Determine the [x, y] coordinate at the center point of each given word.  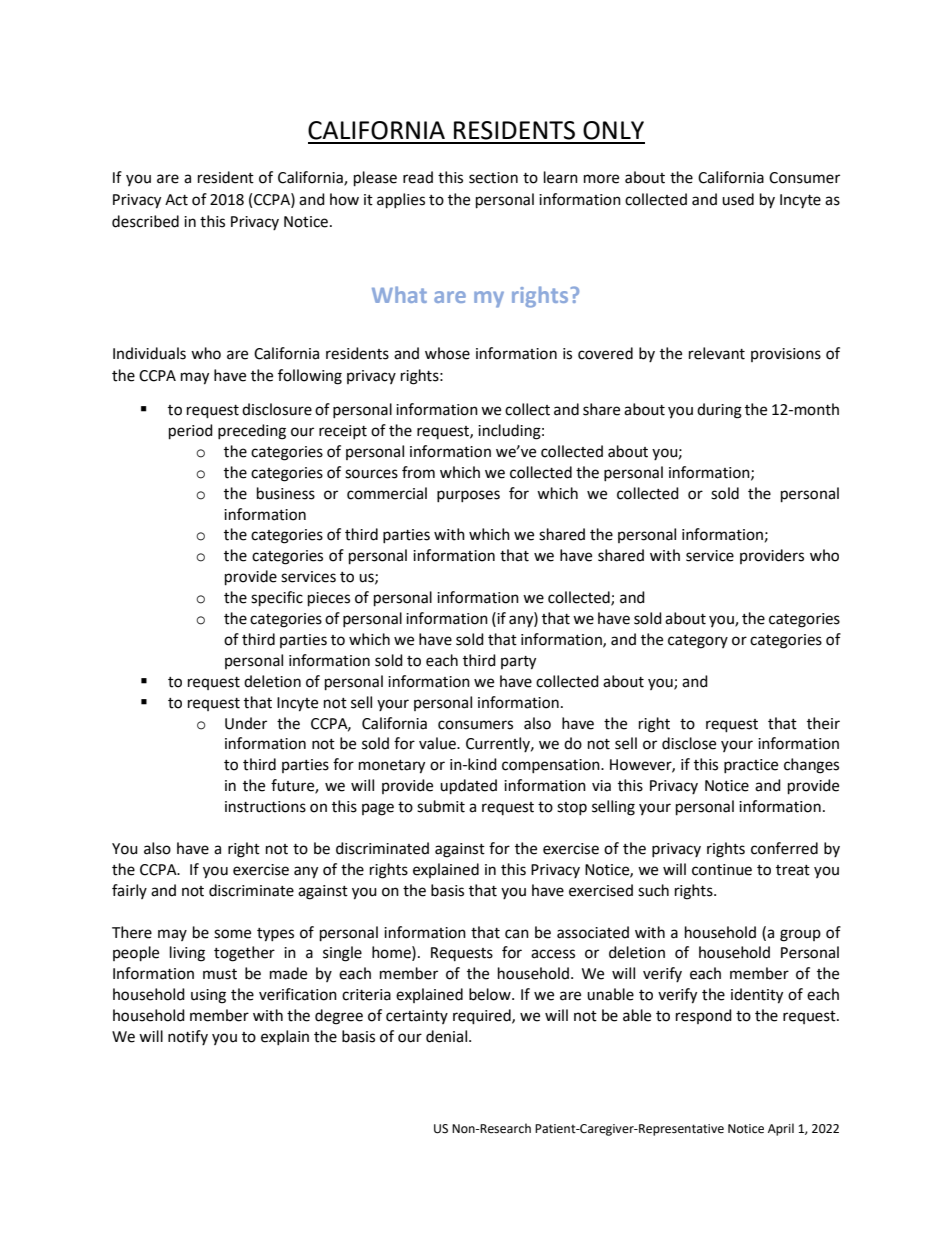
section [493, 178]
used [738, 199]
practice [751, 766]
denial [446, 1036]
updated [468, 787]
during [719, 411]
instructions [265, 807]
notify [188, 1037]
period [191, 432]
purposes [468, 496]
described [145, 221]
